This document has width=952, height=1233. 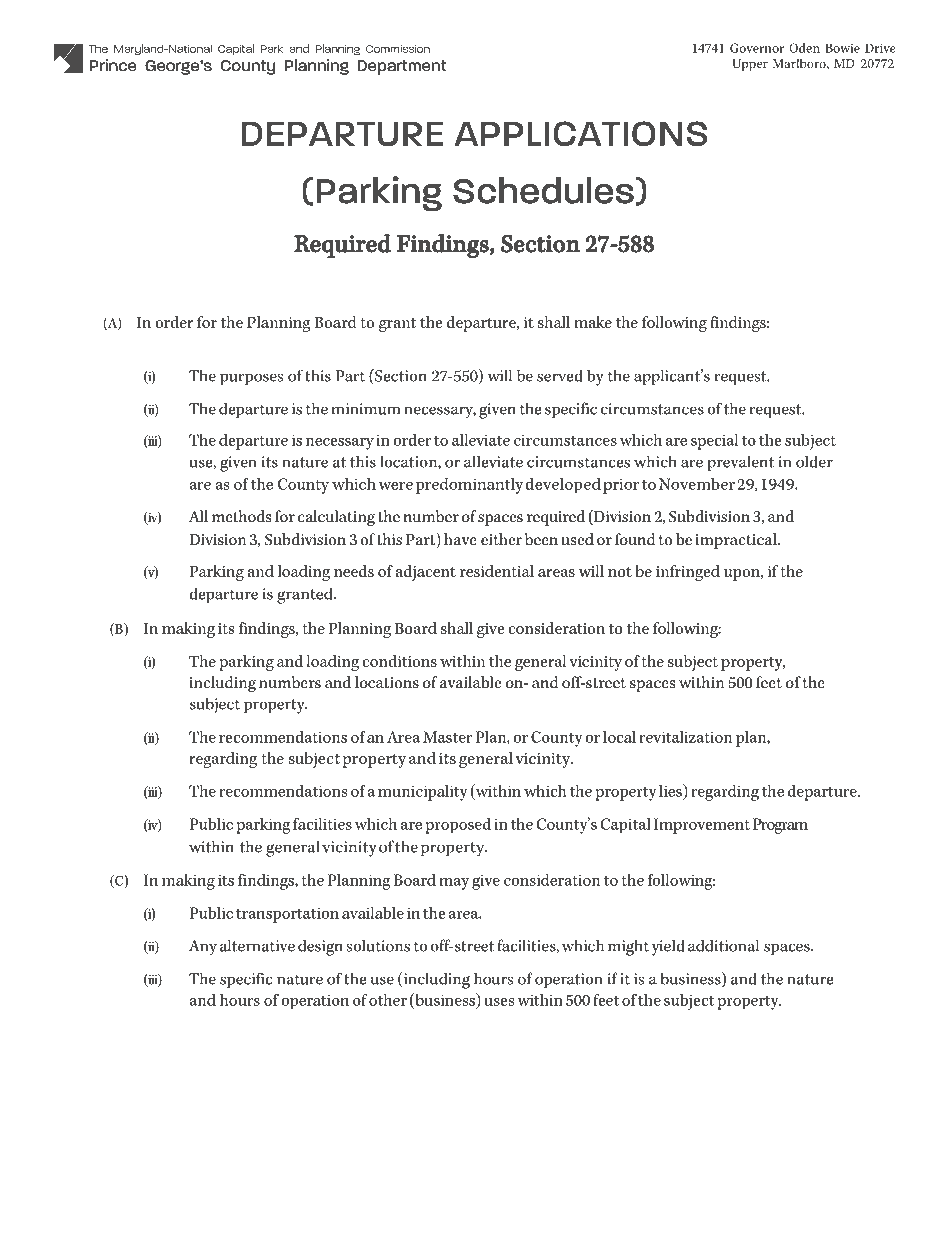 What do you see at coordinates (447, 737) in the document?
I see `Master` at bounding box center [447, 737].
